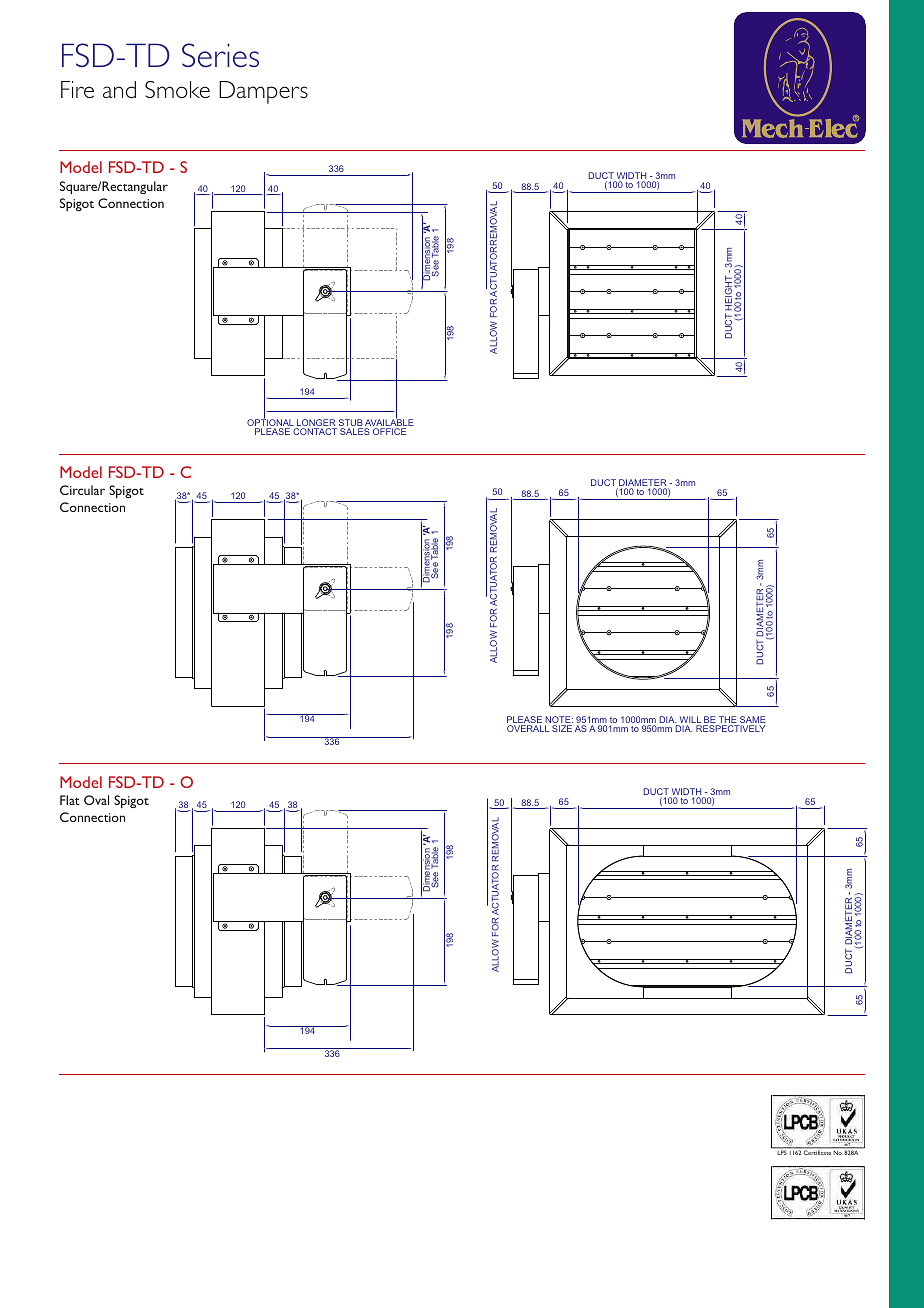 This document has height=1308, width=924. What do you see at coordinates (263, 92) in the document?
I see `Dampers` at bounding box center [263, 92].
